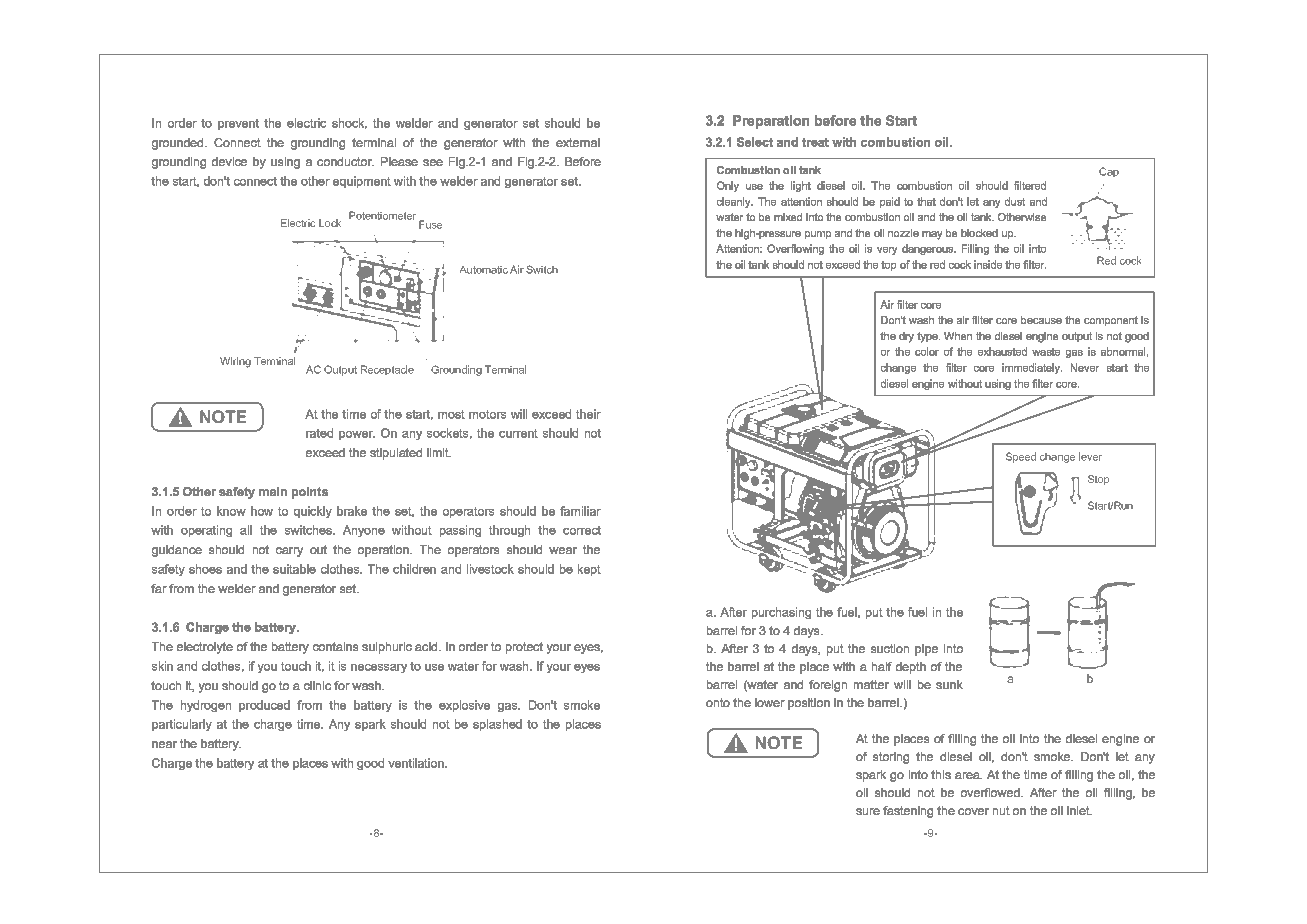  I want to click on Automatic, so click(483, 269).
